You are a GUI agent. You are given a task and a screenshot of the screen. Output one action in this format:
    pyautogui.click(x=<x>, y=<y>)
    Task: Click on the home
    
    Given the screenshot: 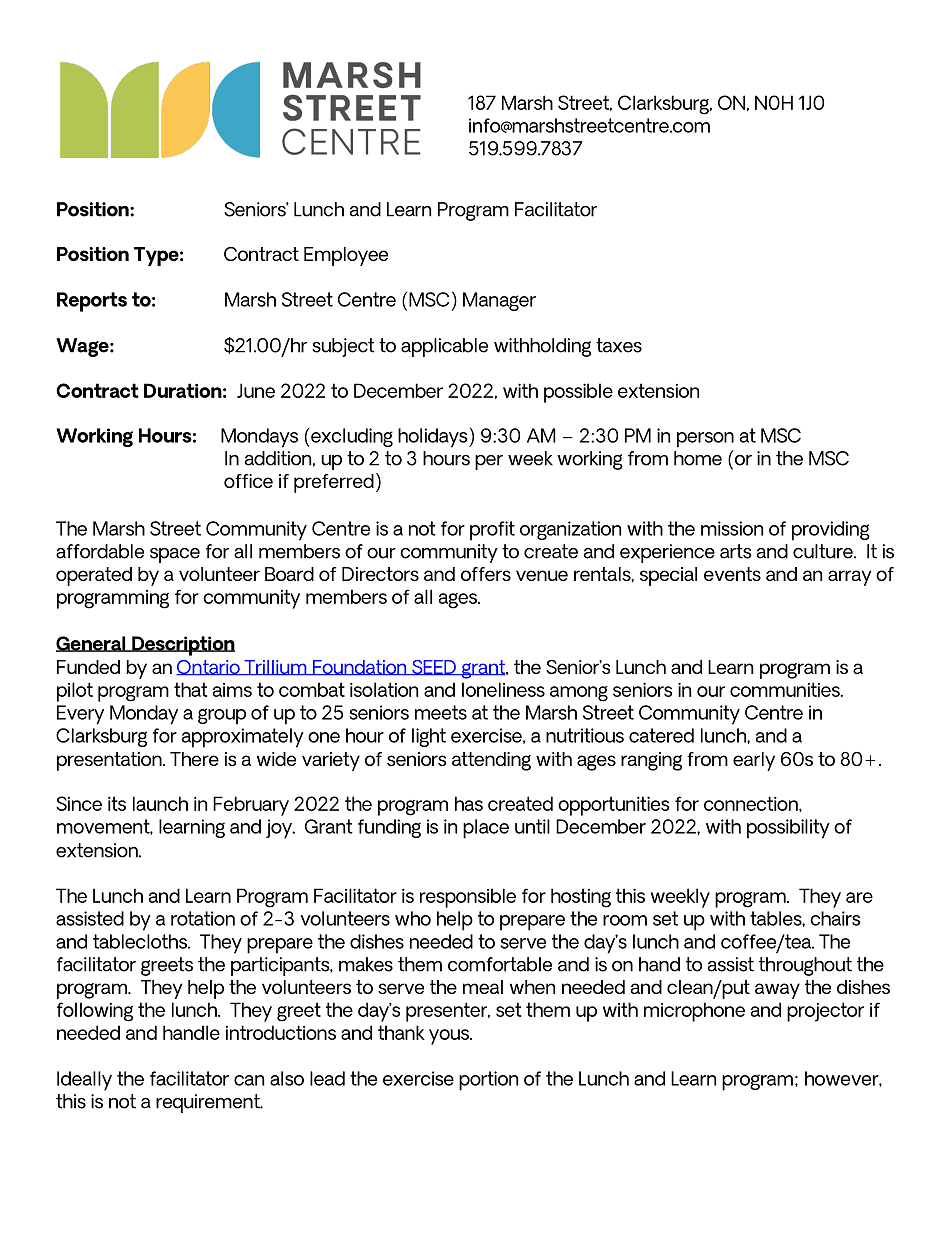 What is the action you would take?
    pyautogui.click(x=698, y=458)
